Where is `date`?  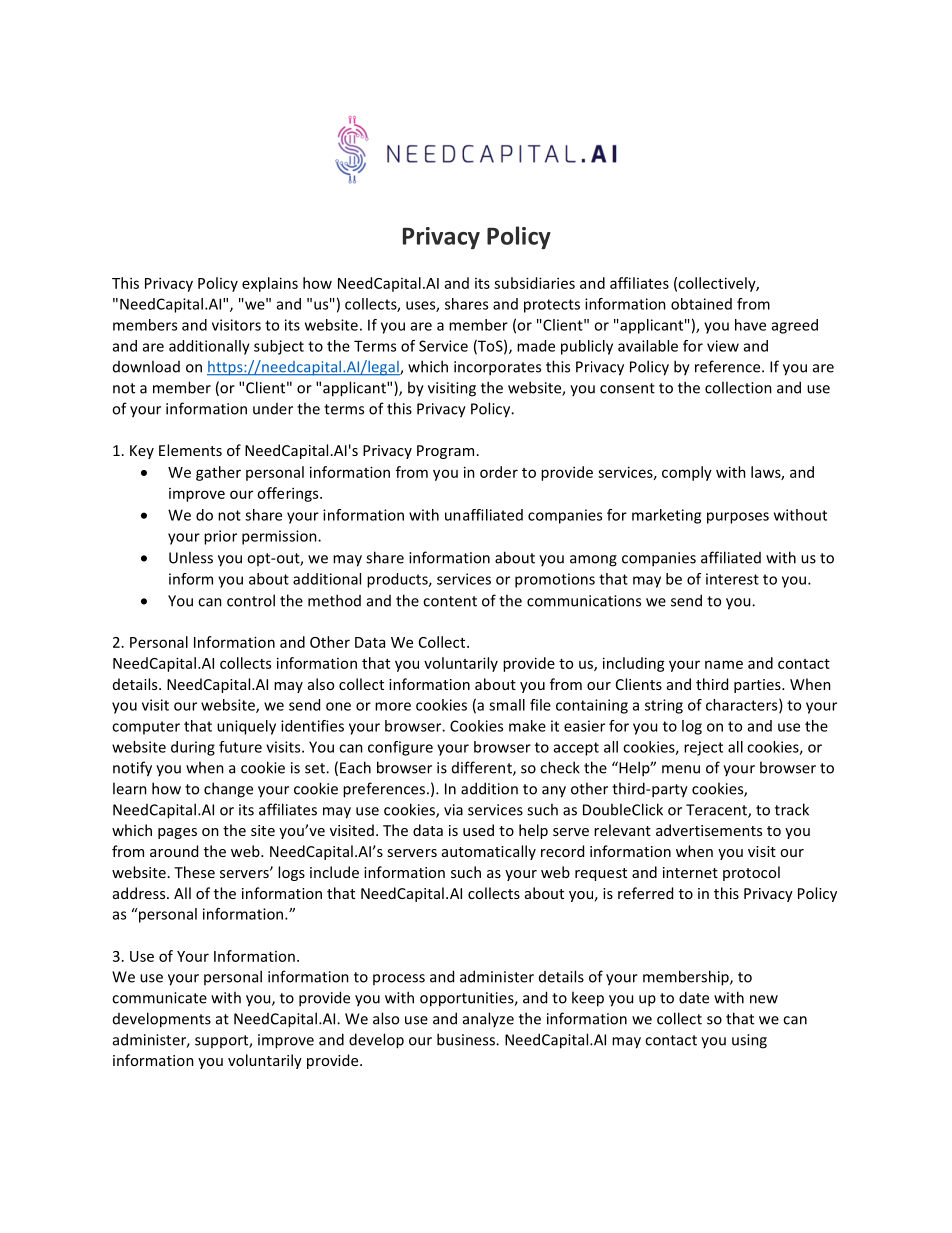 date is located at coordinates (694, 997).
